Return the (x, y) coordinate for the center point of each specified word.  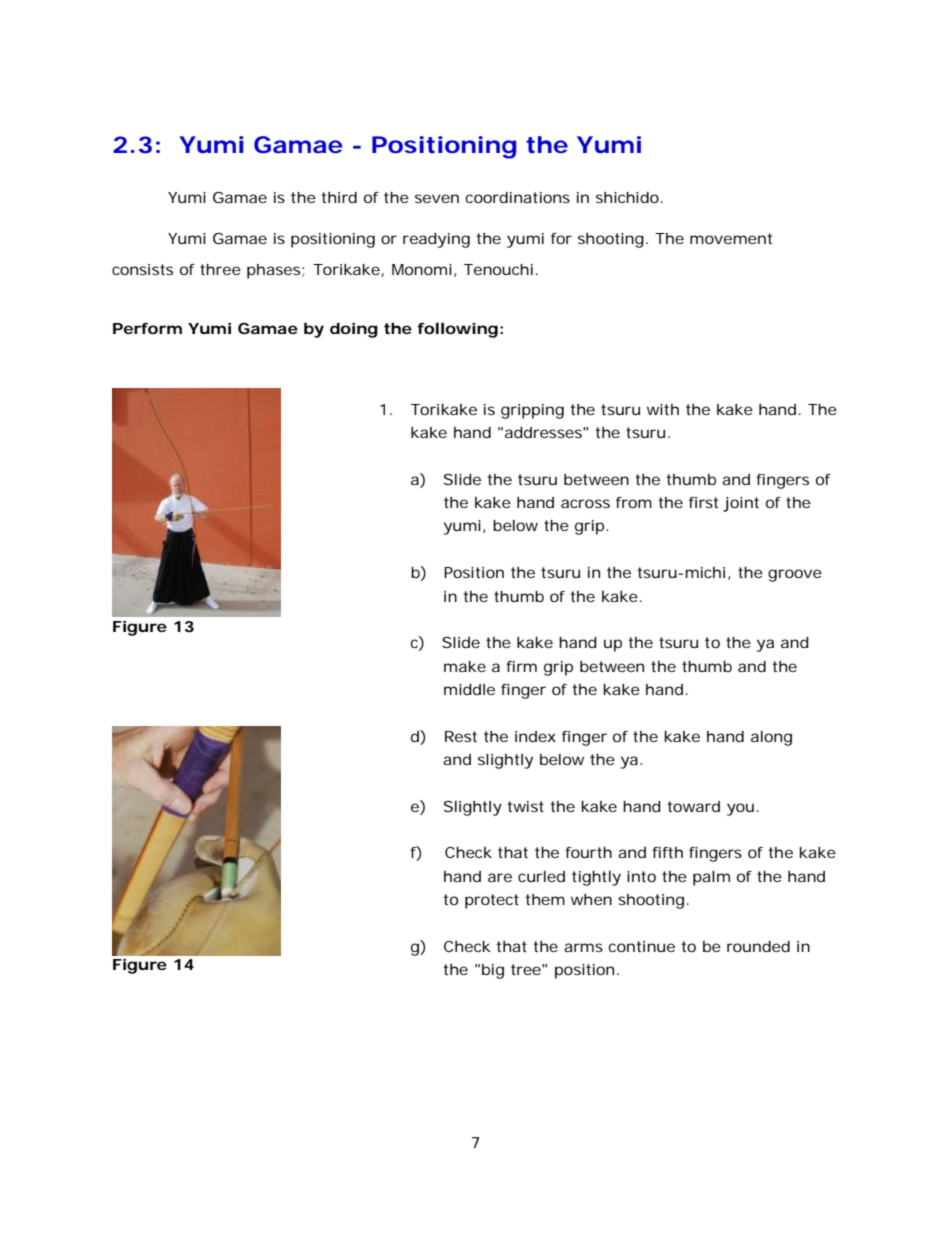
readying (436, 240)
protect (492, 901)
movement (731, 238)
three (220, 269)
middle (469, 689)
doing (354, 330)
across (585, 503)
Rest (461, 736)
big (493, 971)
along (771, 738)
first (703, 502)
